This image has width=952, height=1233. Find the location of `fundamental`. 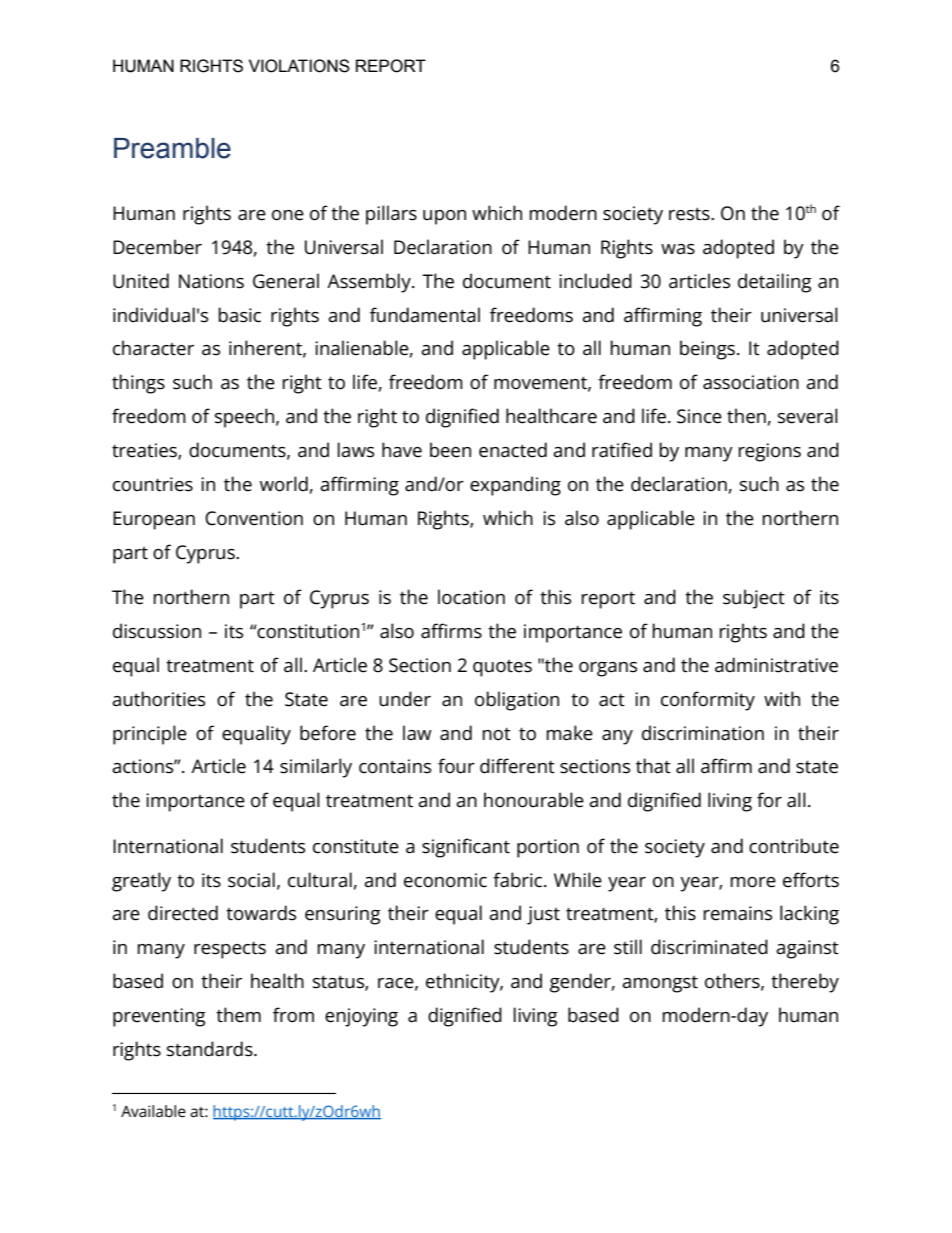

fundamental is located at coordinates (425, 315).
